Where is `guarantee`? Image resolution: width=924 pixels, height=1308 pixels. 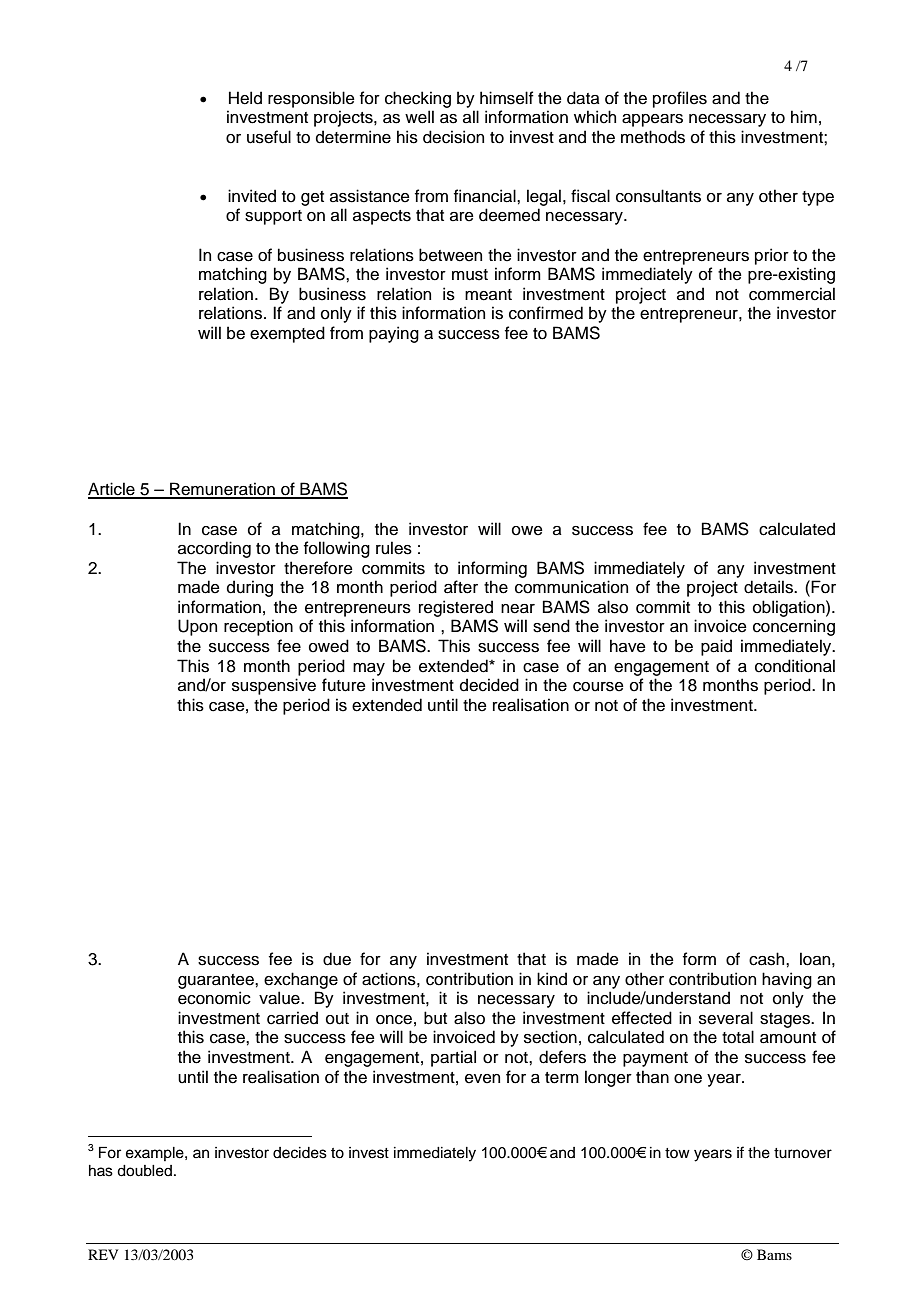
guarantee is located at coordinates (217, 981).
